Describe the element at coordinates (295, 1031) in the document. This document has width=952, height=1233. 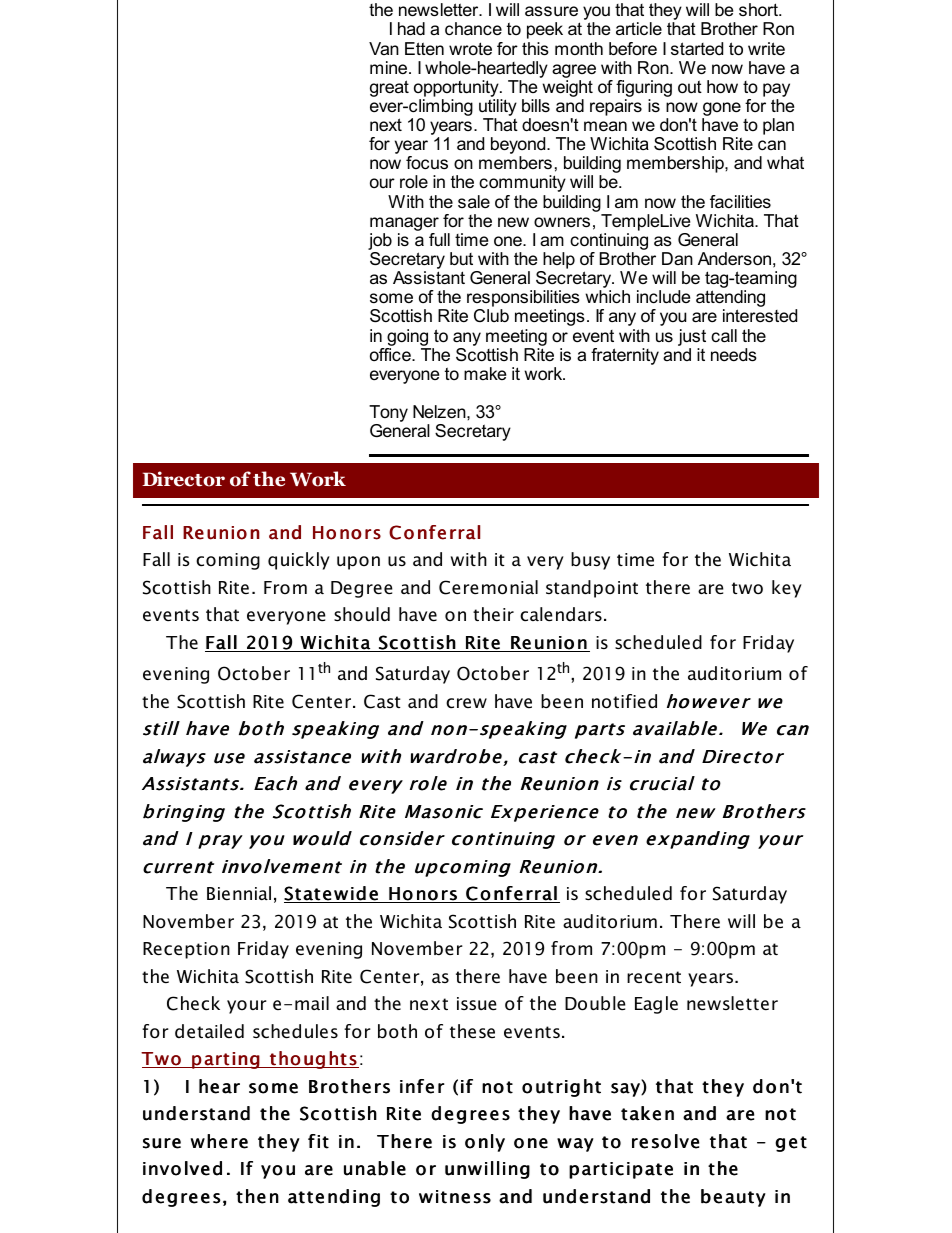
I see `schedules` at that location.
